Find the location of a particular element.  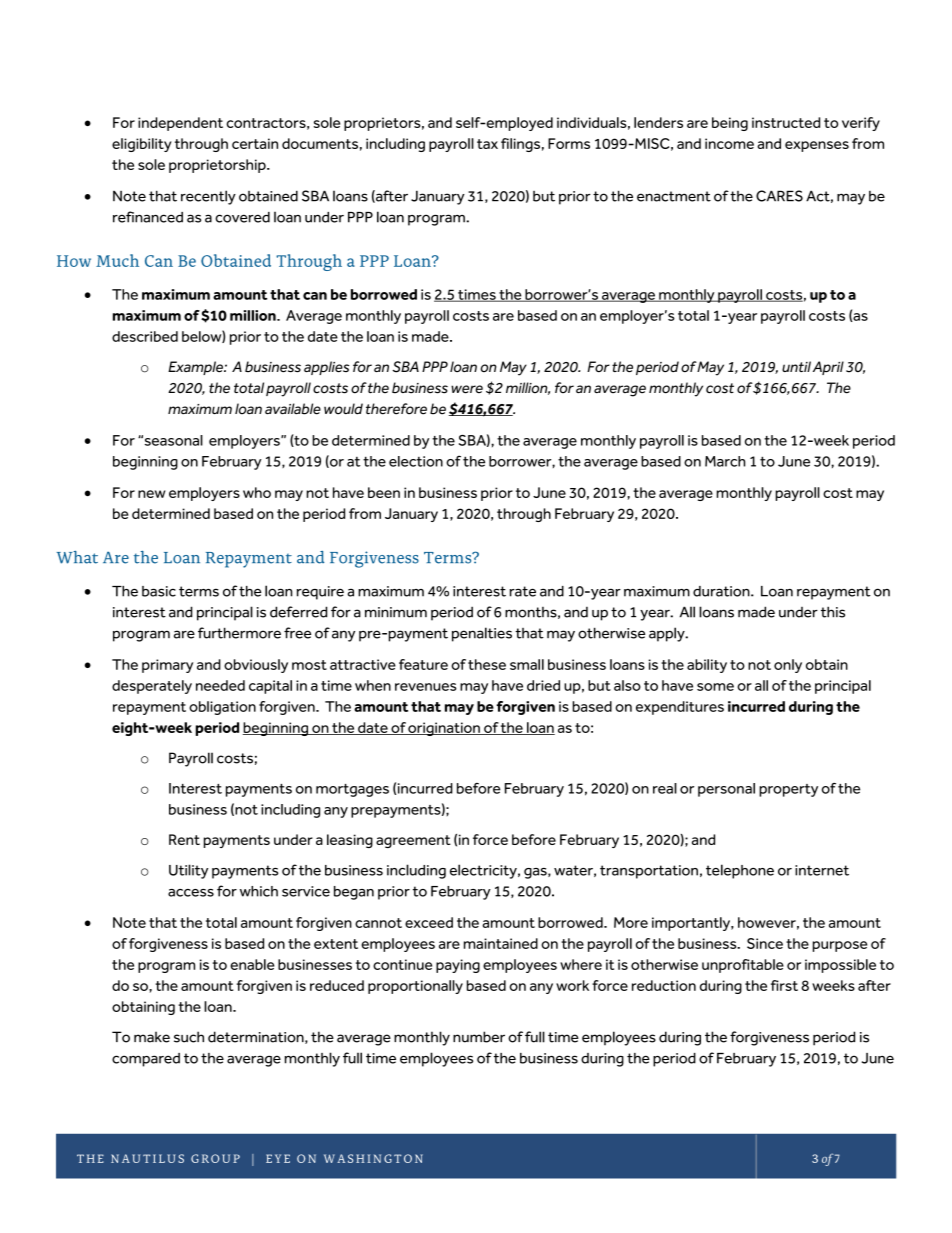

expenses is located at coordinates (817, 146).
